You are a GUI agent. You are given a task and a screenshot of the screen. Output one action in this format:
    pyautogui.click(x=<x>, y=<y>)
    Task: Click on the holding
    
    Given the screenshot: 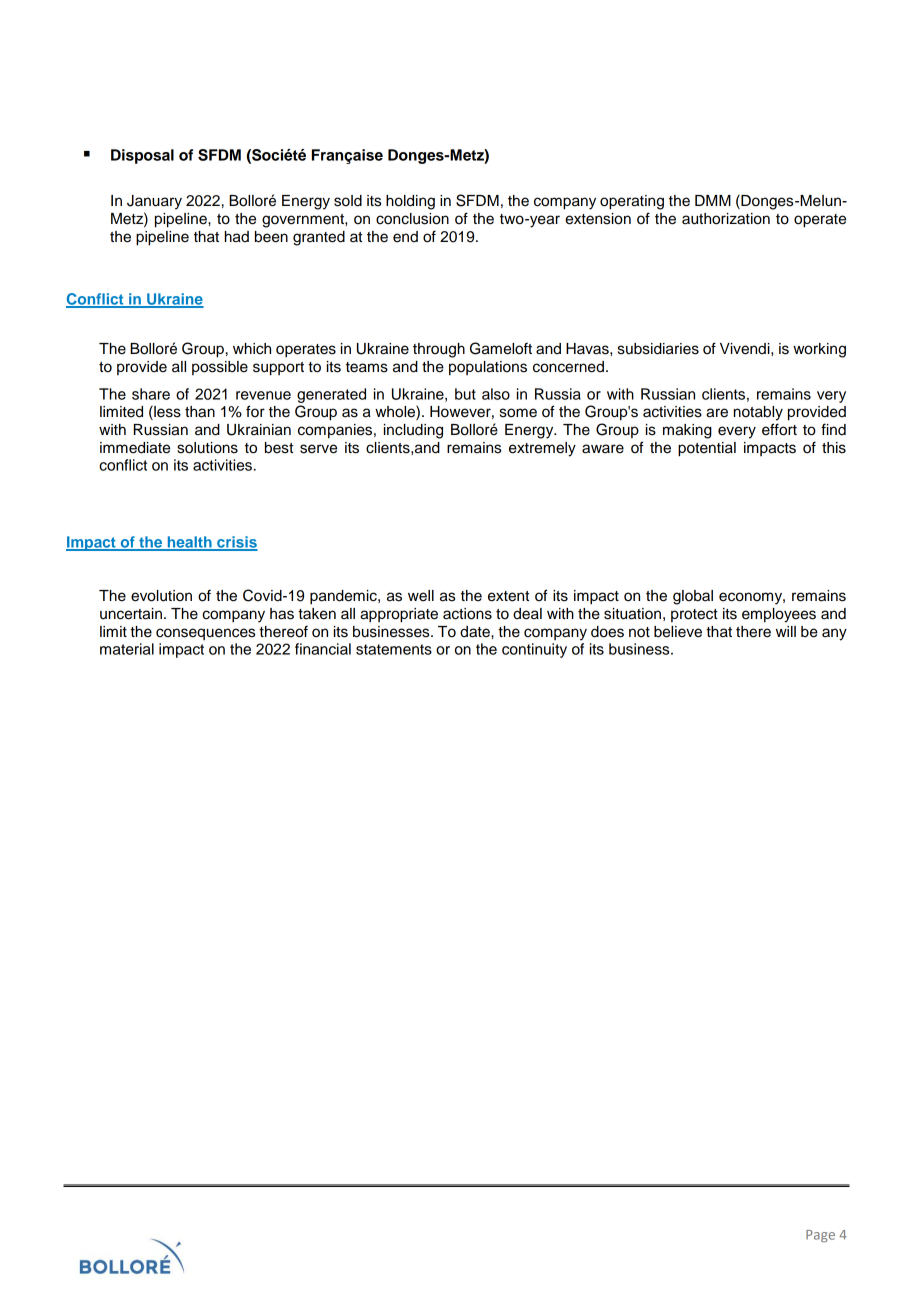 What is the action you would take?
    pyautogui.click(x=410, y=202)
